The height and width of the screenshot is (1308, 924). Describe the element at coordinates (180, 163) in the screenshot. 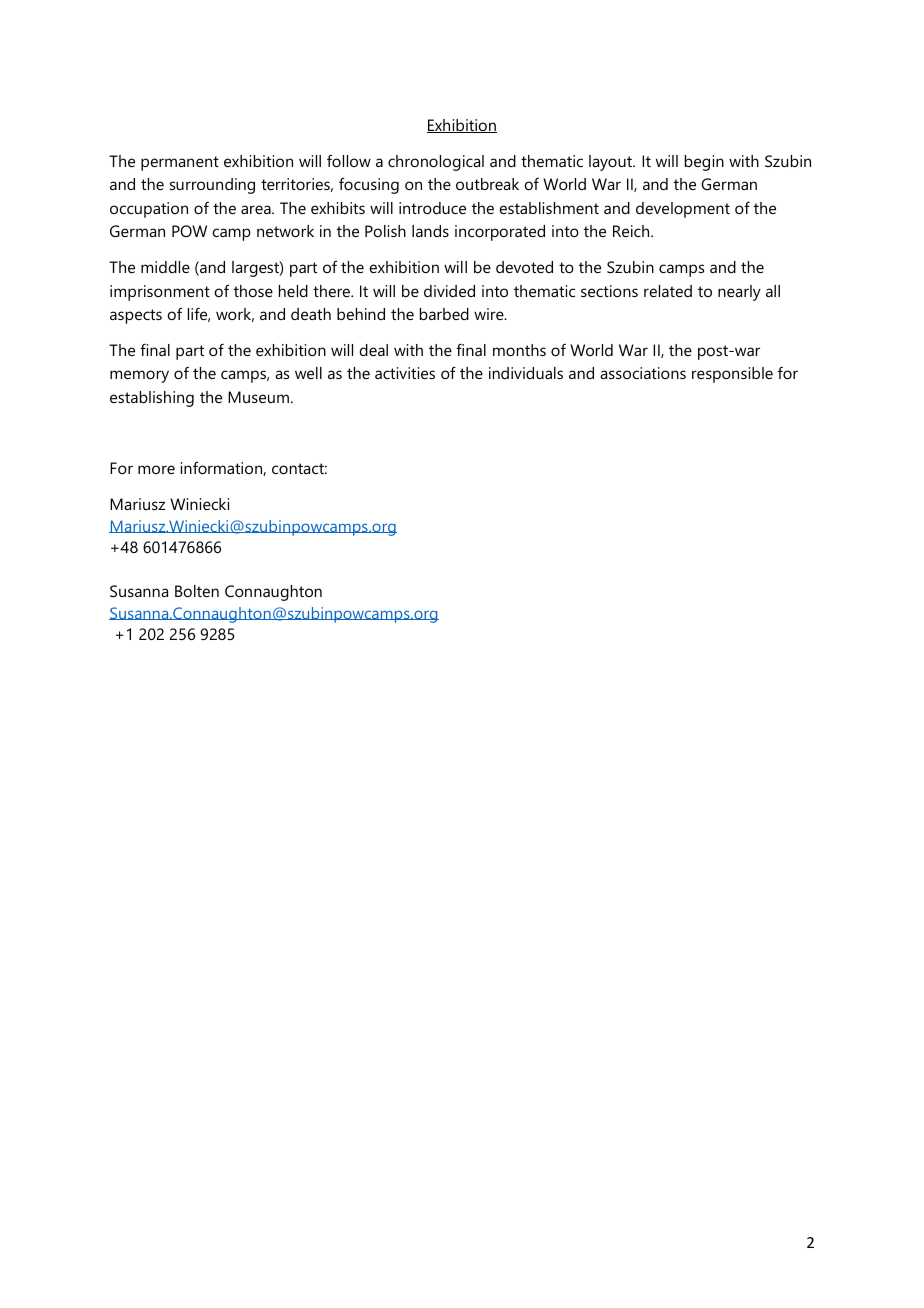

I see `permanent` at that location.
